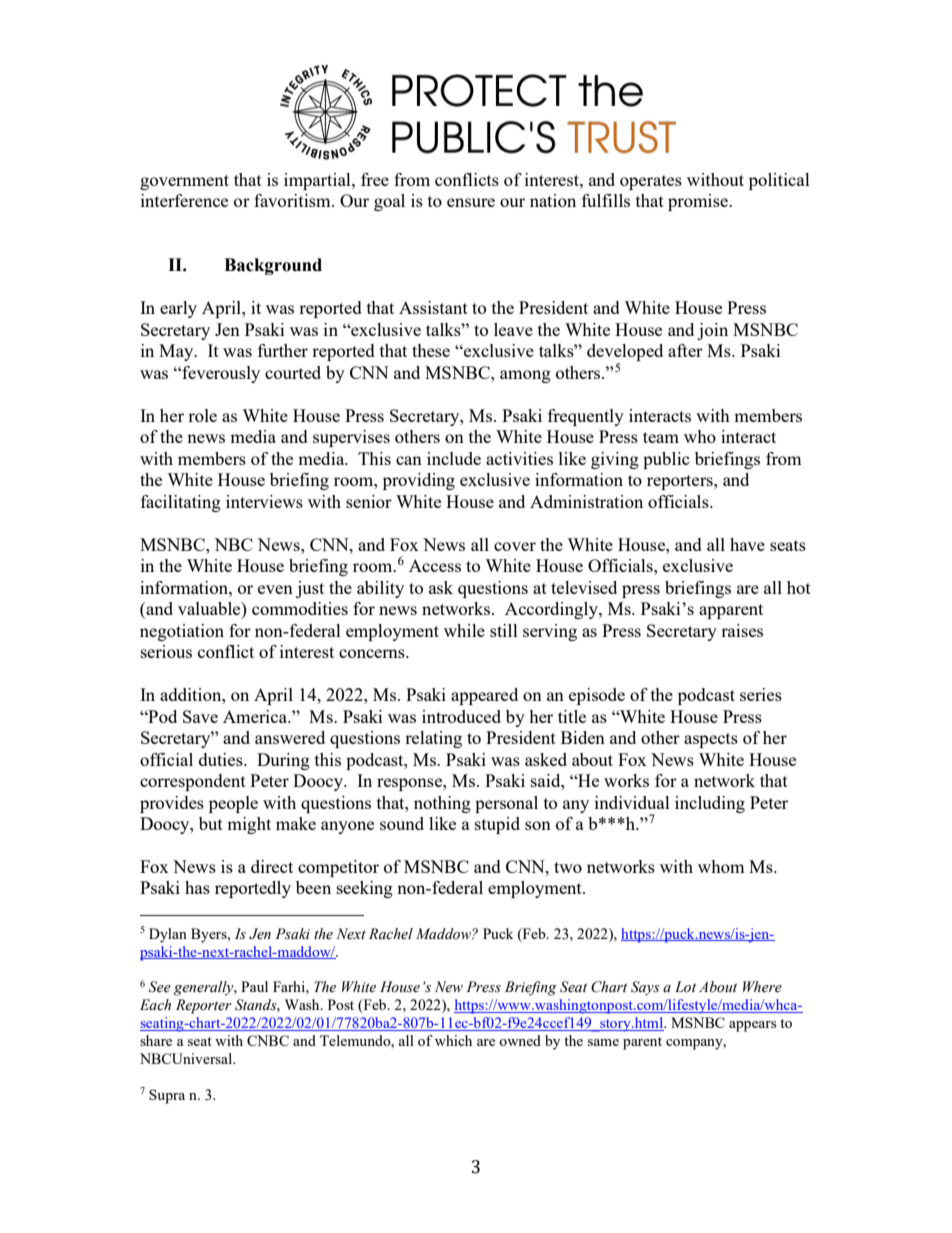  What do you see at coordinates (506, 804) in the document?
I see `personal` at bounding box center [506, 804].
